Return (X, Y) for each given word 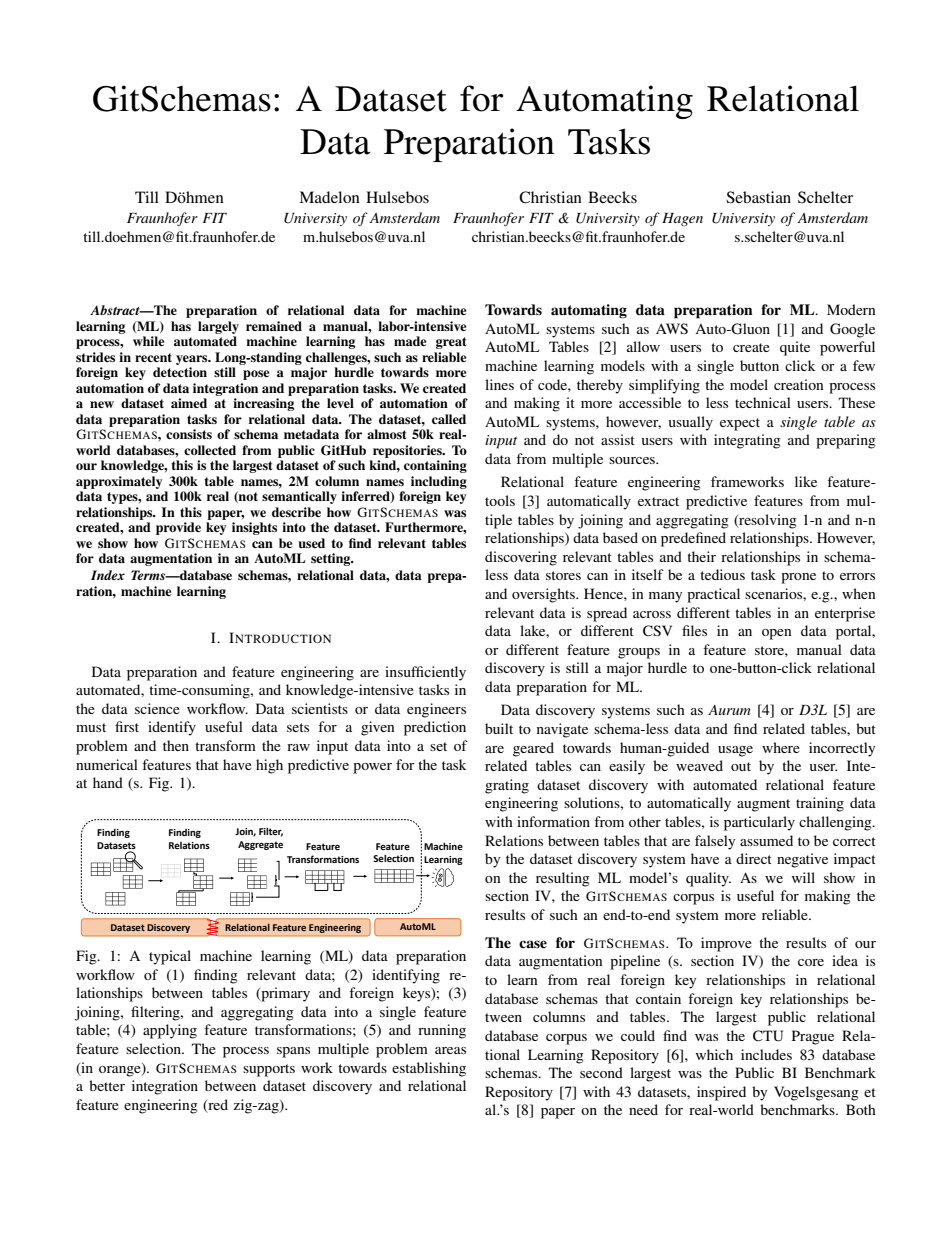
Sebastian (758, 197)
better (107, 1085)
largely (218, 327)
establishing (429, 1069)
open (777, 634)
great (451, 343)
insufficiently (425, 673)
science (157, 708)
